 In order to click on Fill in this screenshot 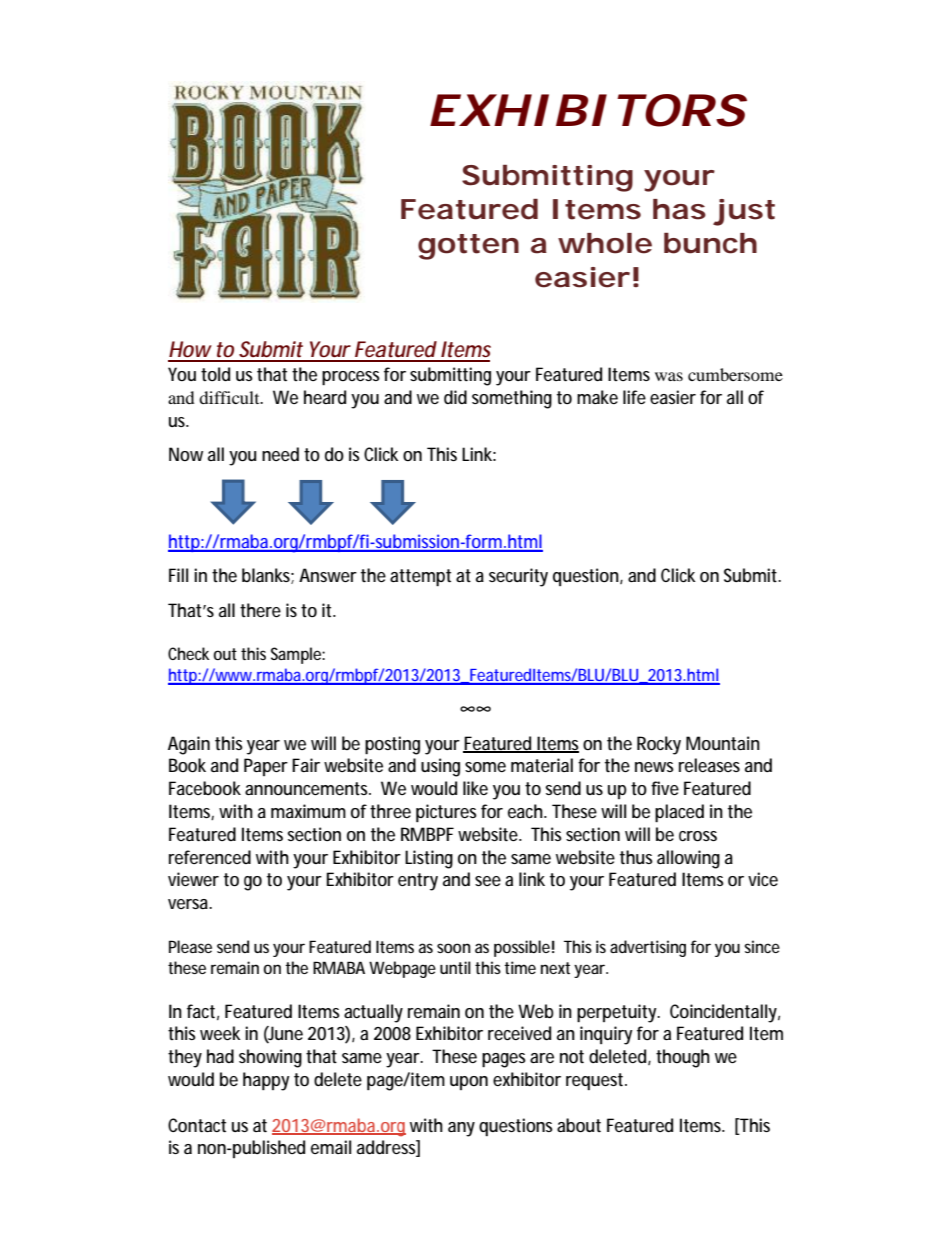, I will do `click(178, 575)`.
